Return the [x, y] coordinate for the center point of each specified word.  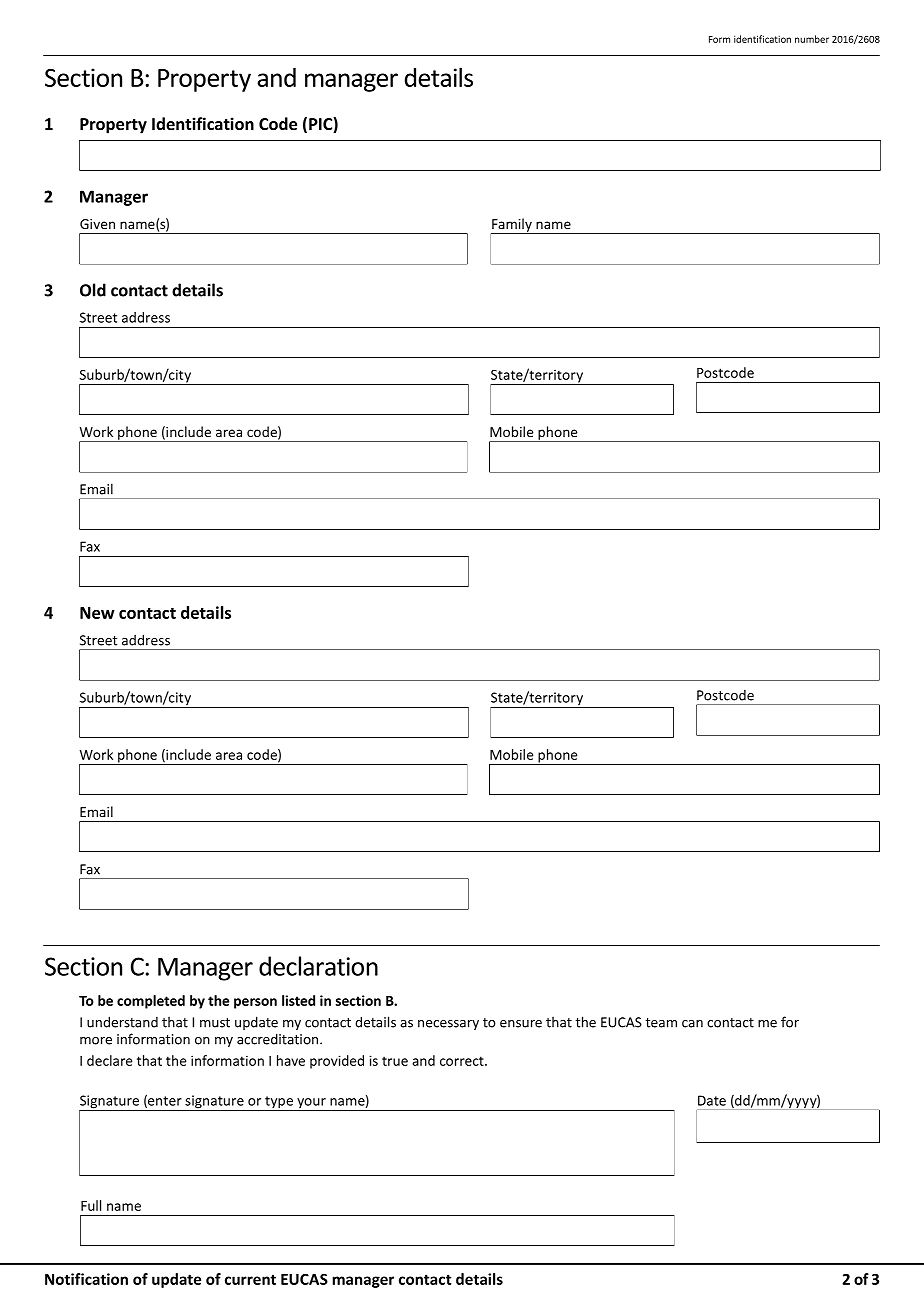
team [661, 1023]
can [692, 1024]
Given [97, 224]
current [250, 1279]
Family [512, 226]
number [812, 39]
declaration [318, 966]
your [311, 1104]
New [97, 613]
